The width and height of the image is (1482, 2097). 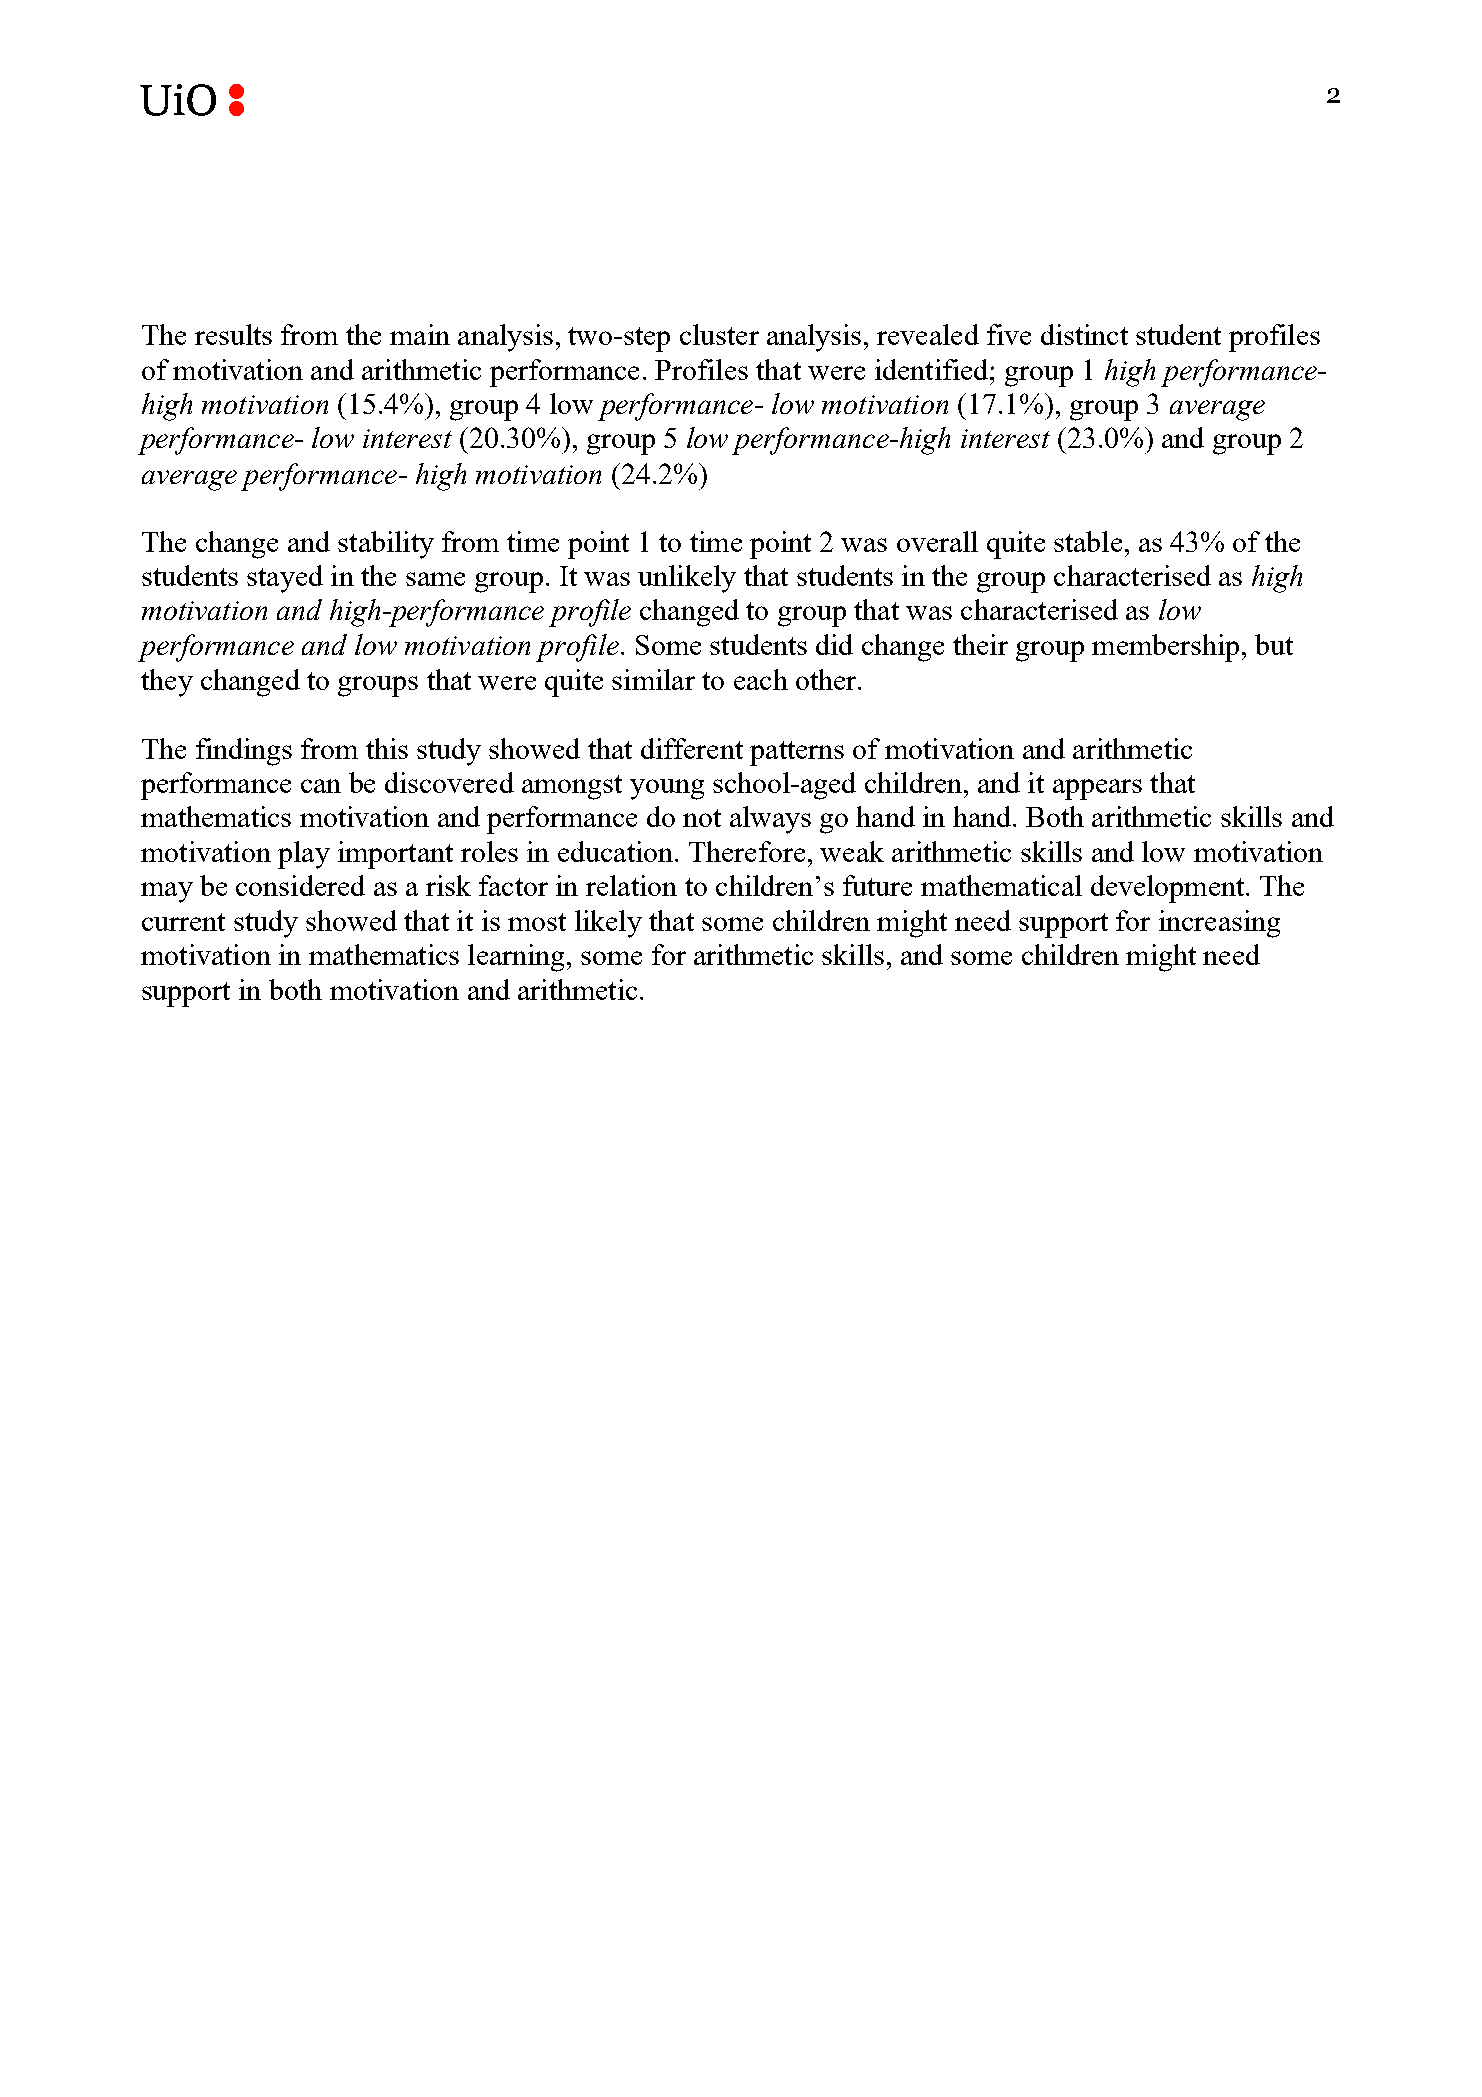 What do you see at coordinates (1165, 648) in the image?
I see `membership` at bounding box center [1165, 648].
